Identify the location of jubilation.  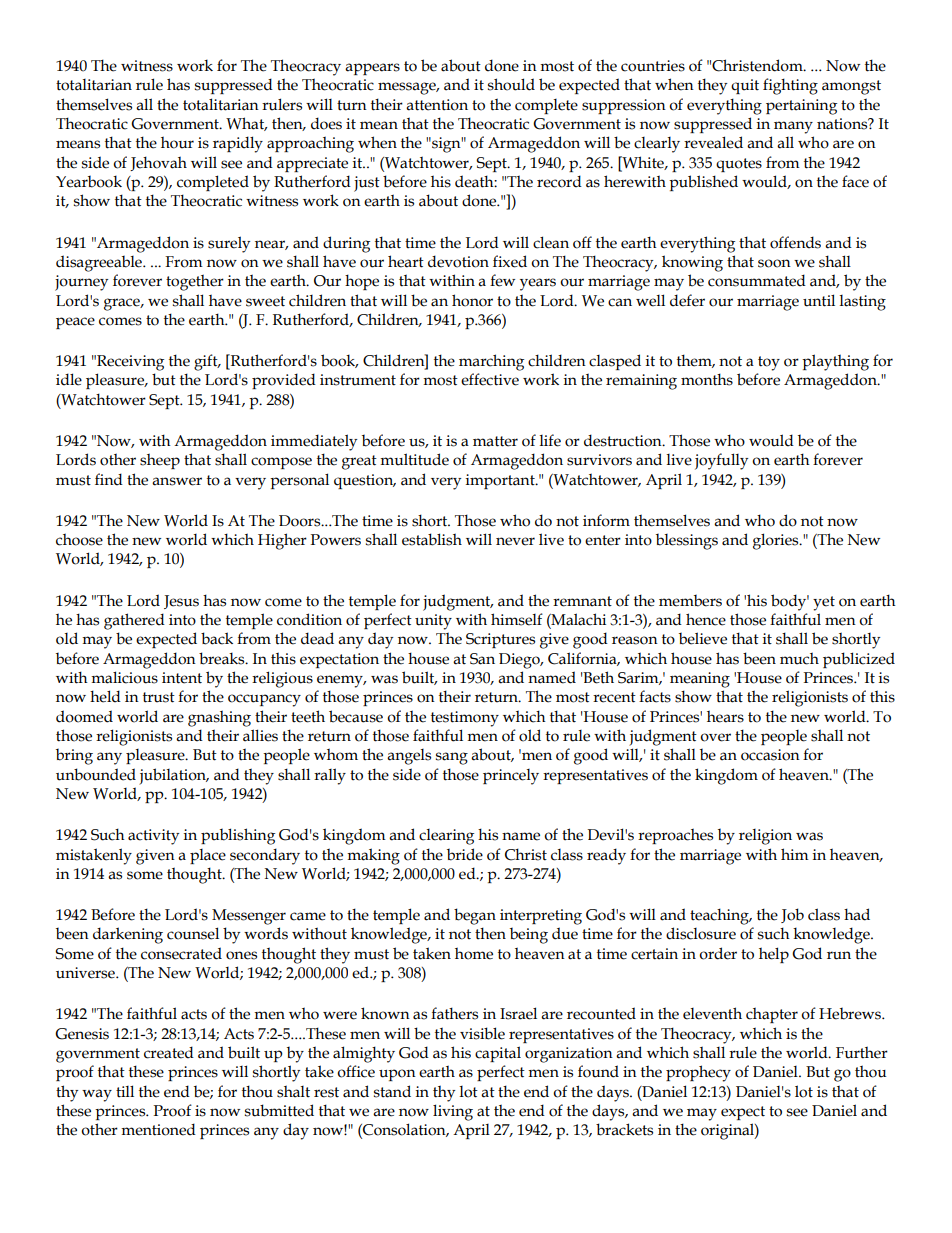
(173, 776).
